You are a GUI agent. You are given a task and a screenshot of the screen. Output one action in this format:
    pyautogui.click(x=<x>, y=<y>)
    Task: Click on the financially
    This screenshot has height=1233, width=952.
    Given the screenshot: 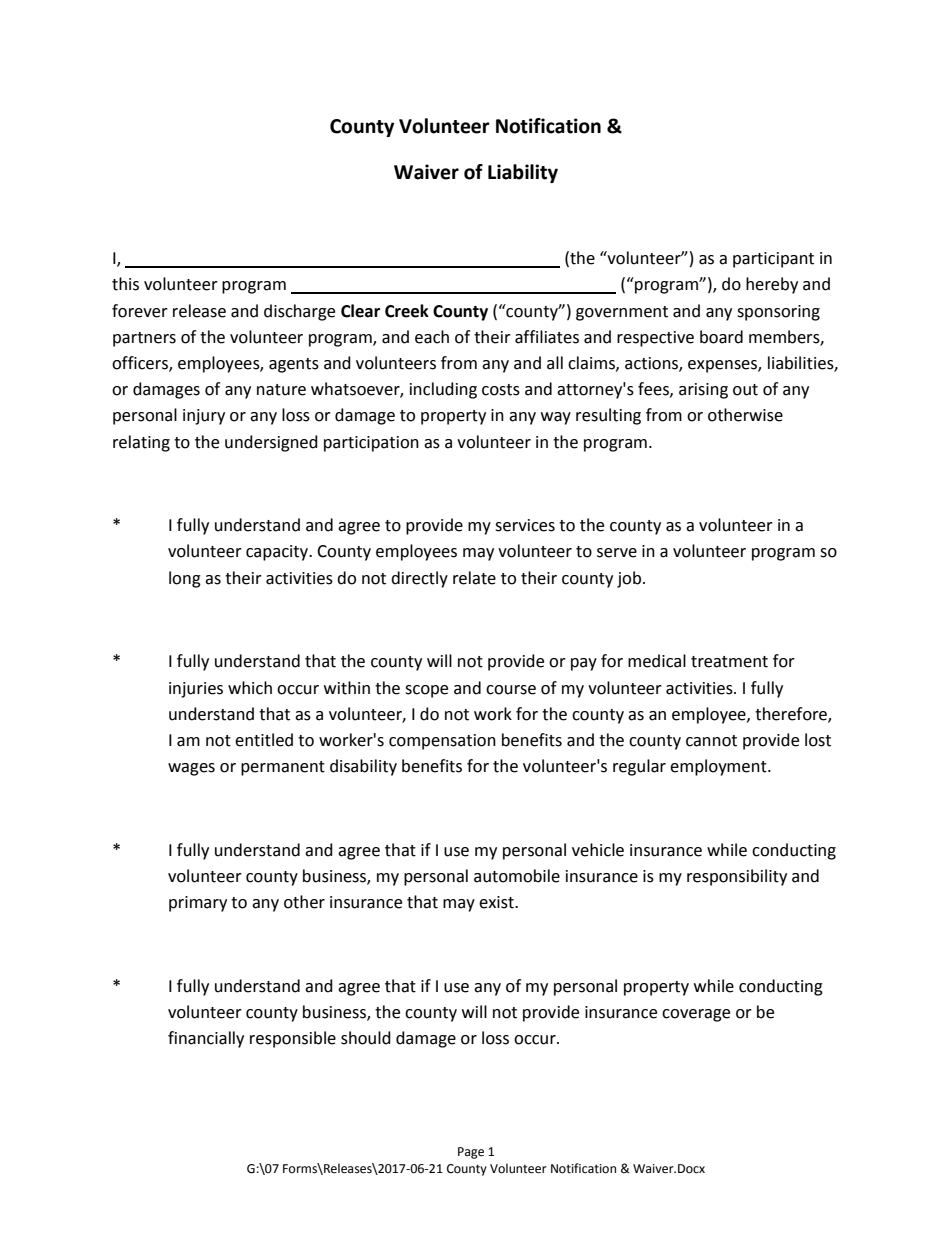 What is the action you would take?
    pyautogui.click(x=206, y=1039)
